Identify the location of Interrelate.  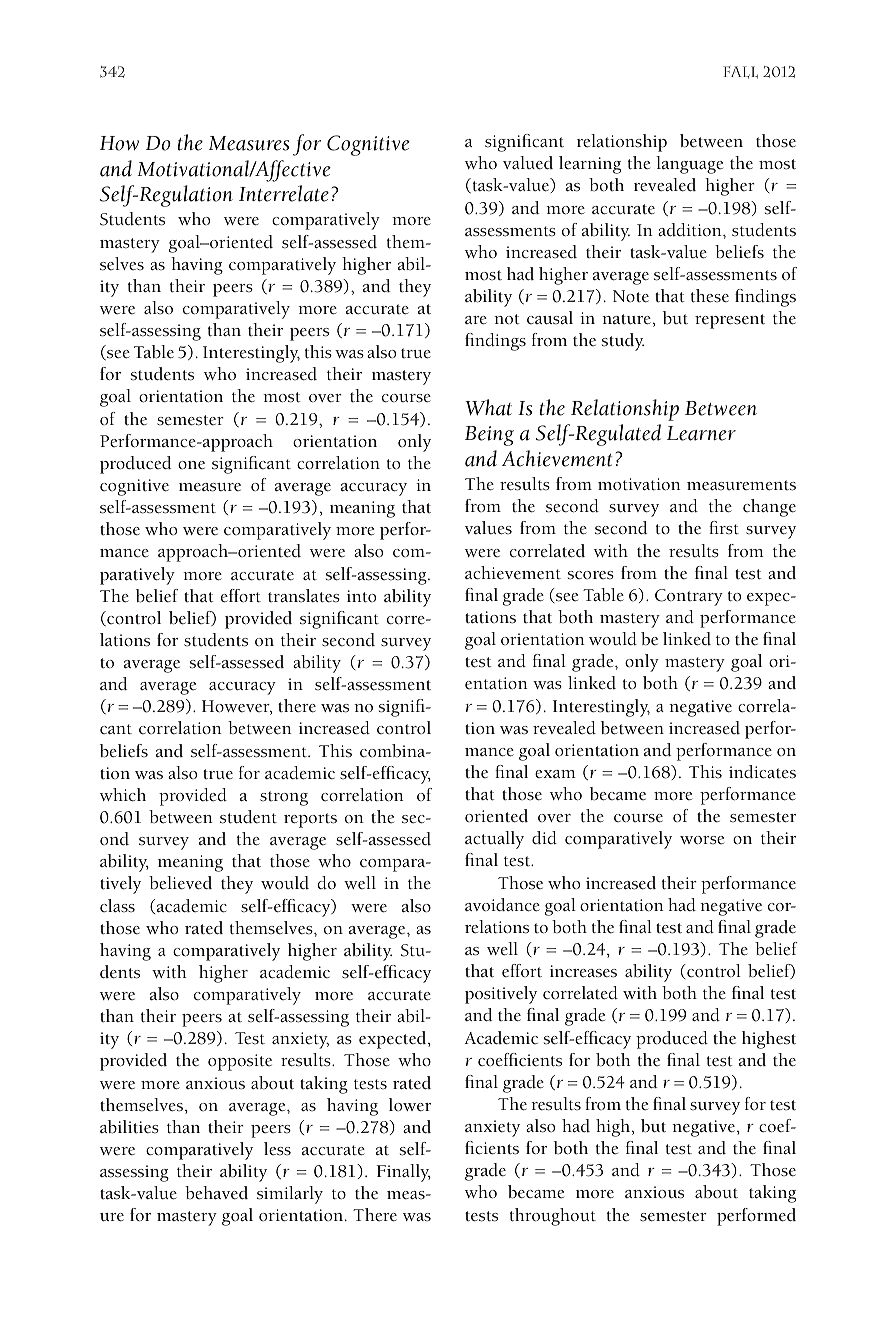
(284, 193).
